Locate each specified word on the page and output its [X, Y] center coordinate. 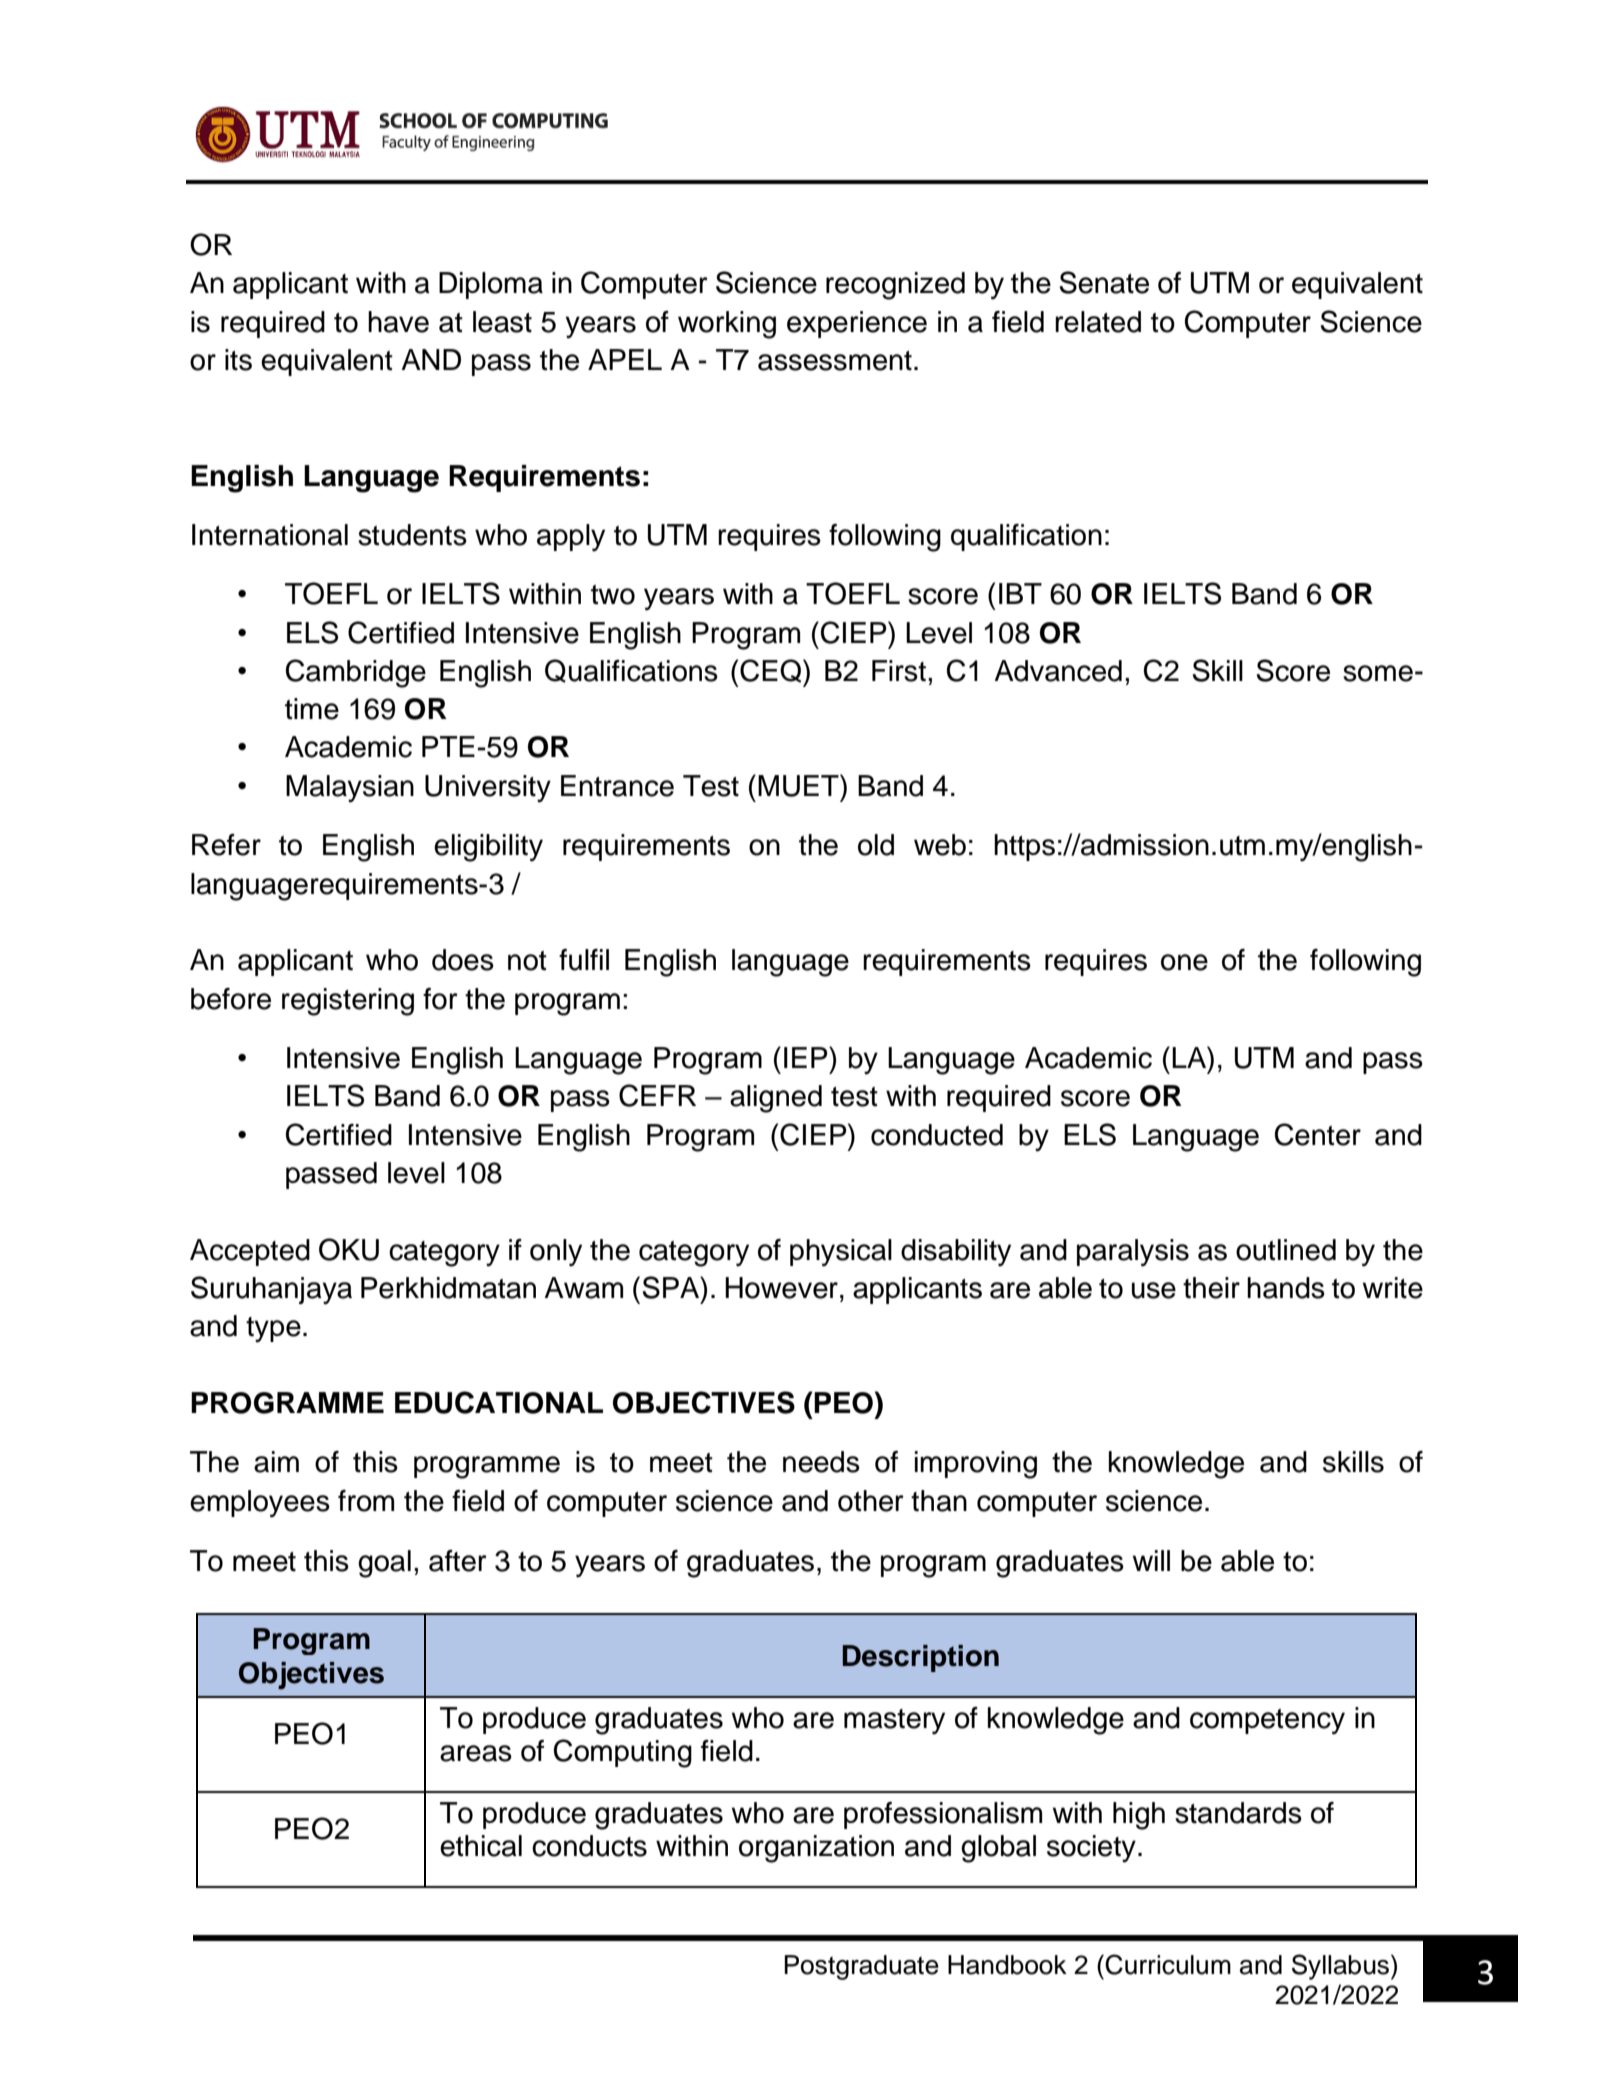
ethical [481, 1846]
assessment [835, 361]
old [876, 845]
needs [821, 1462]
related [1098, 322]
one [1184, 962]
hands [1286, 1288]
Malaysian [350, 789]
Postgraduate [861, 1967]
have [398, 322]
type [273, 1330]
